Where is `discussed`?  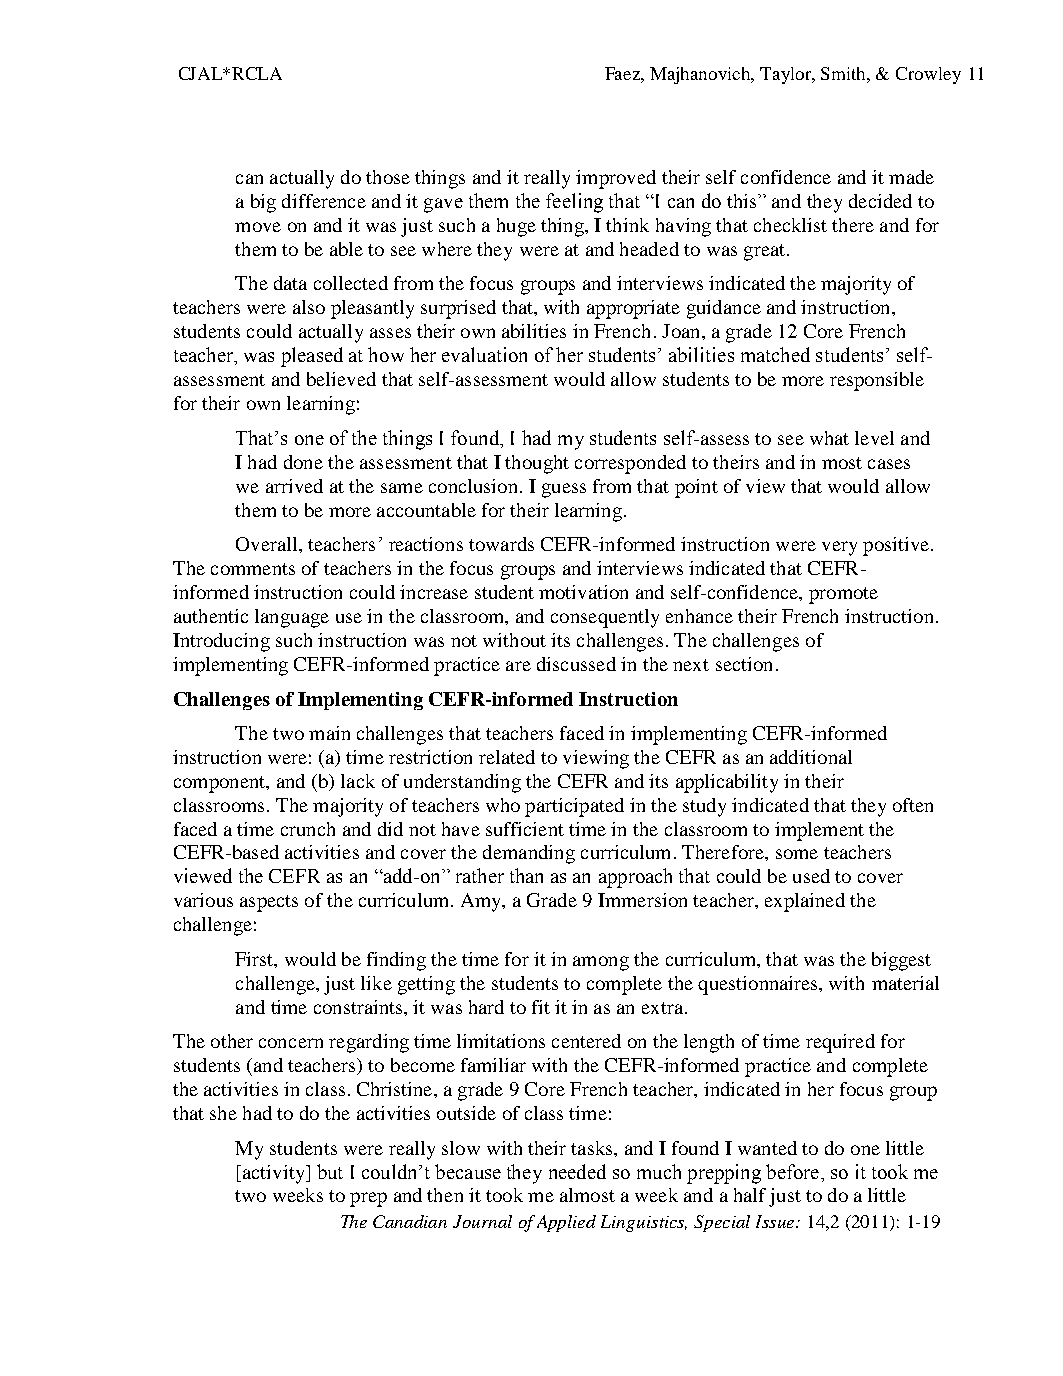
discussed is located at coordinates (576, 664).
